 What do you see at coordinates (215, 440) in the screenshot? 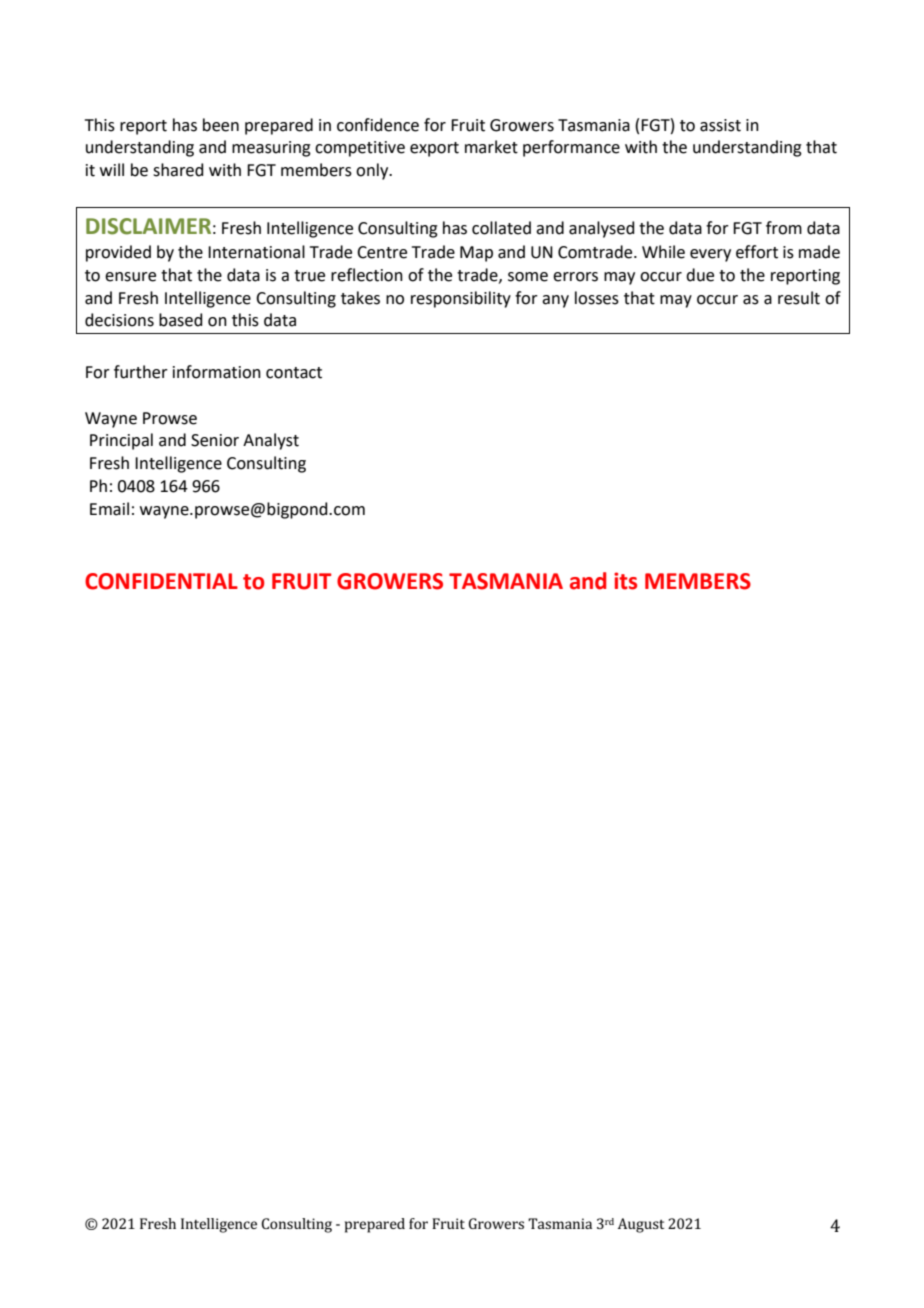
I see `Senior` at bounding box center [215, 440].
